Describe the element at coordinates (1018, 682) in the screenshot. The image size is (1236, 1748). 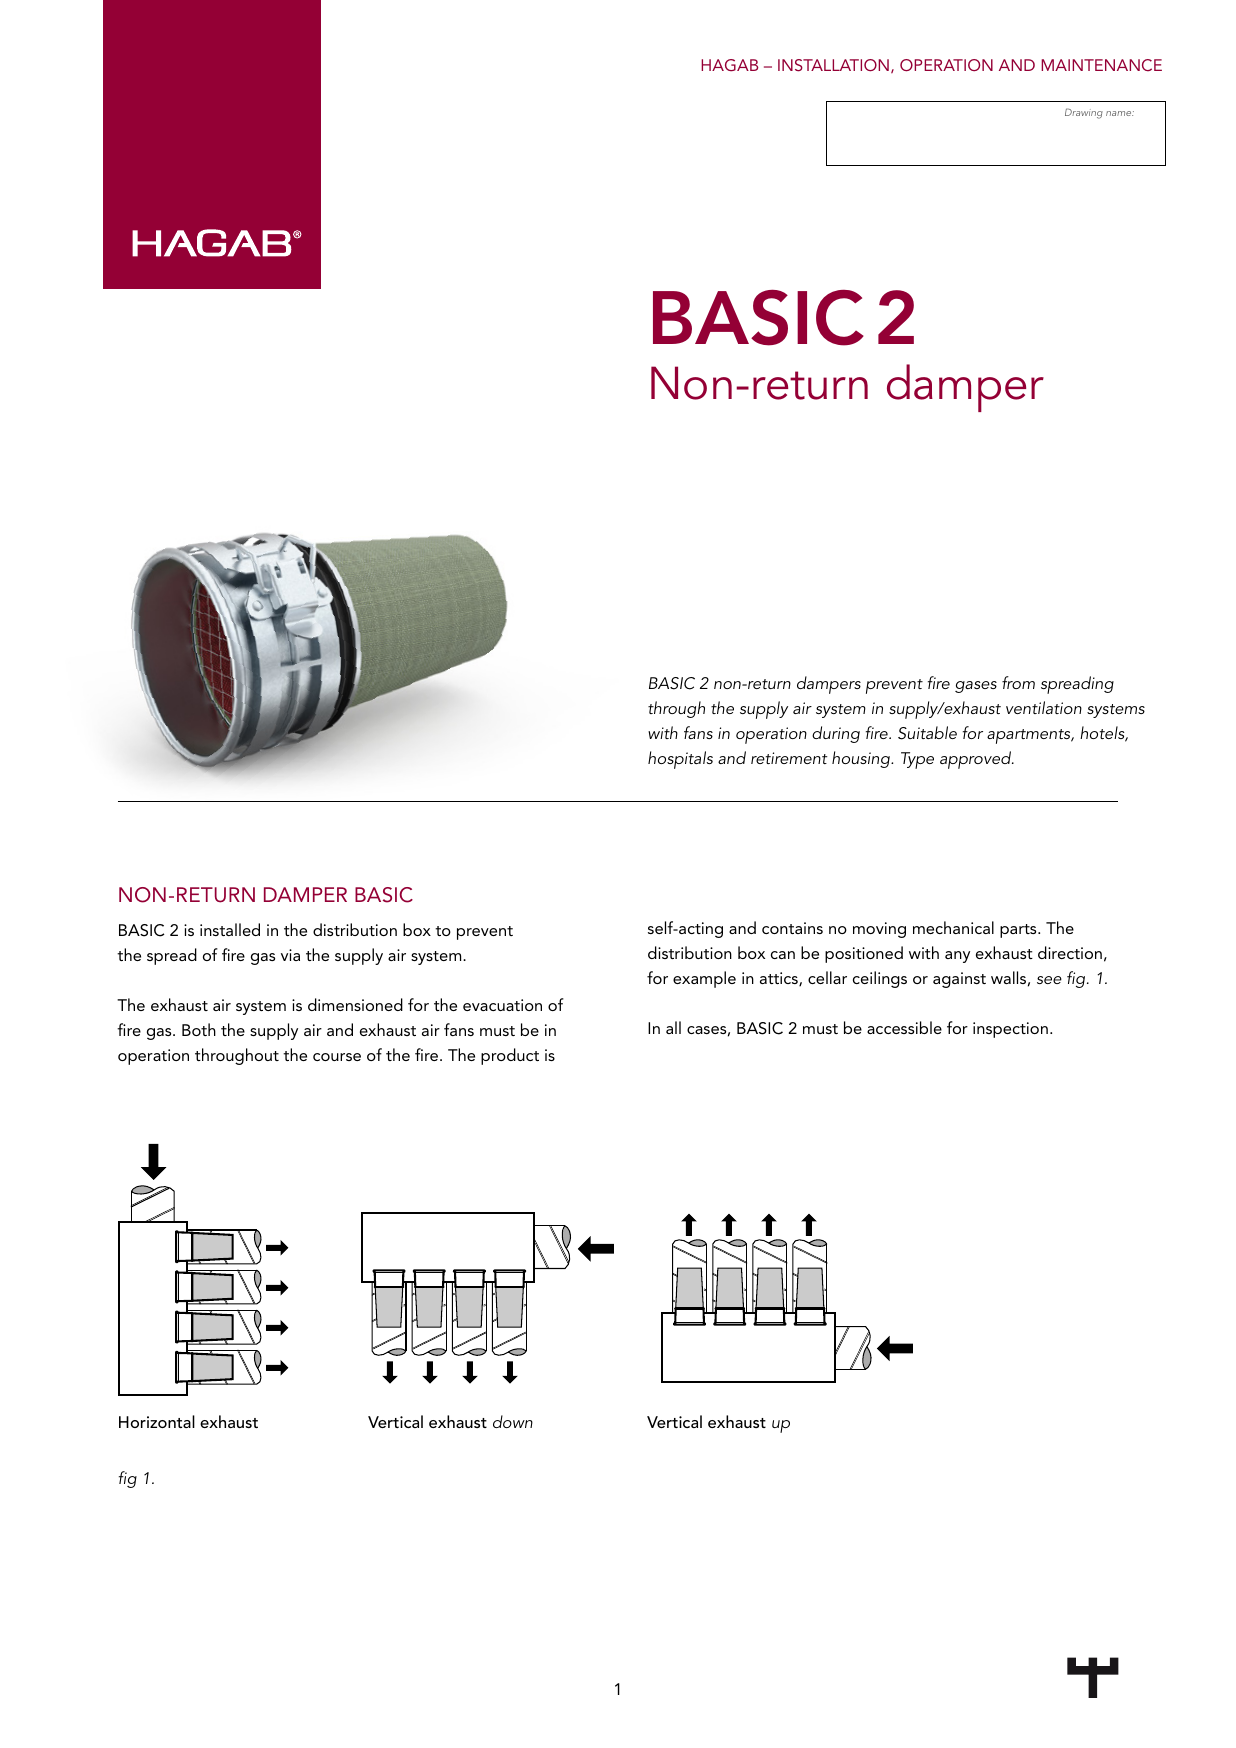
I see `from` at that location.
